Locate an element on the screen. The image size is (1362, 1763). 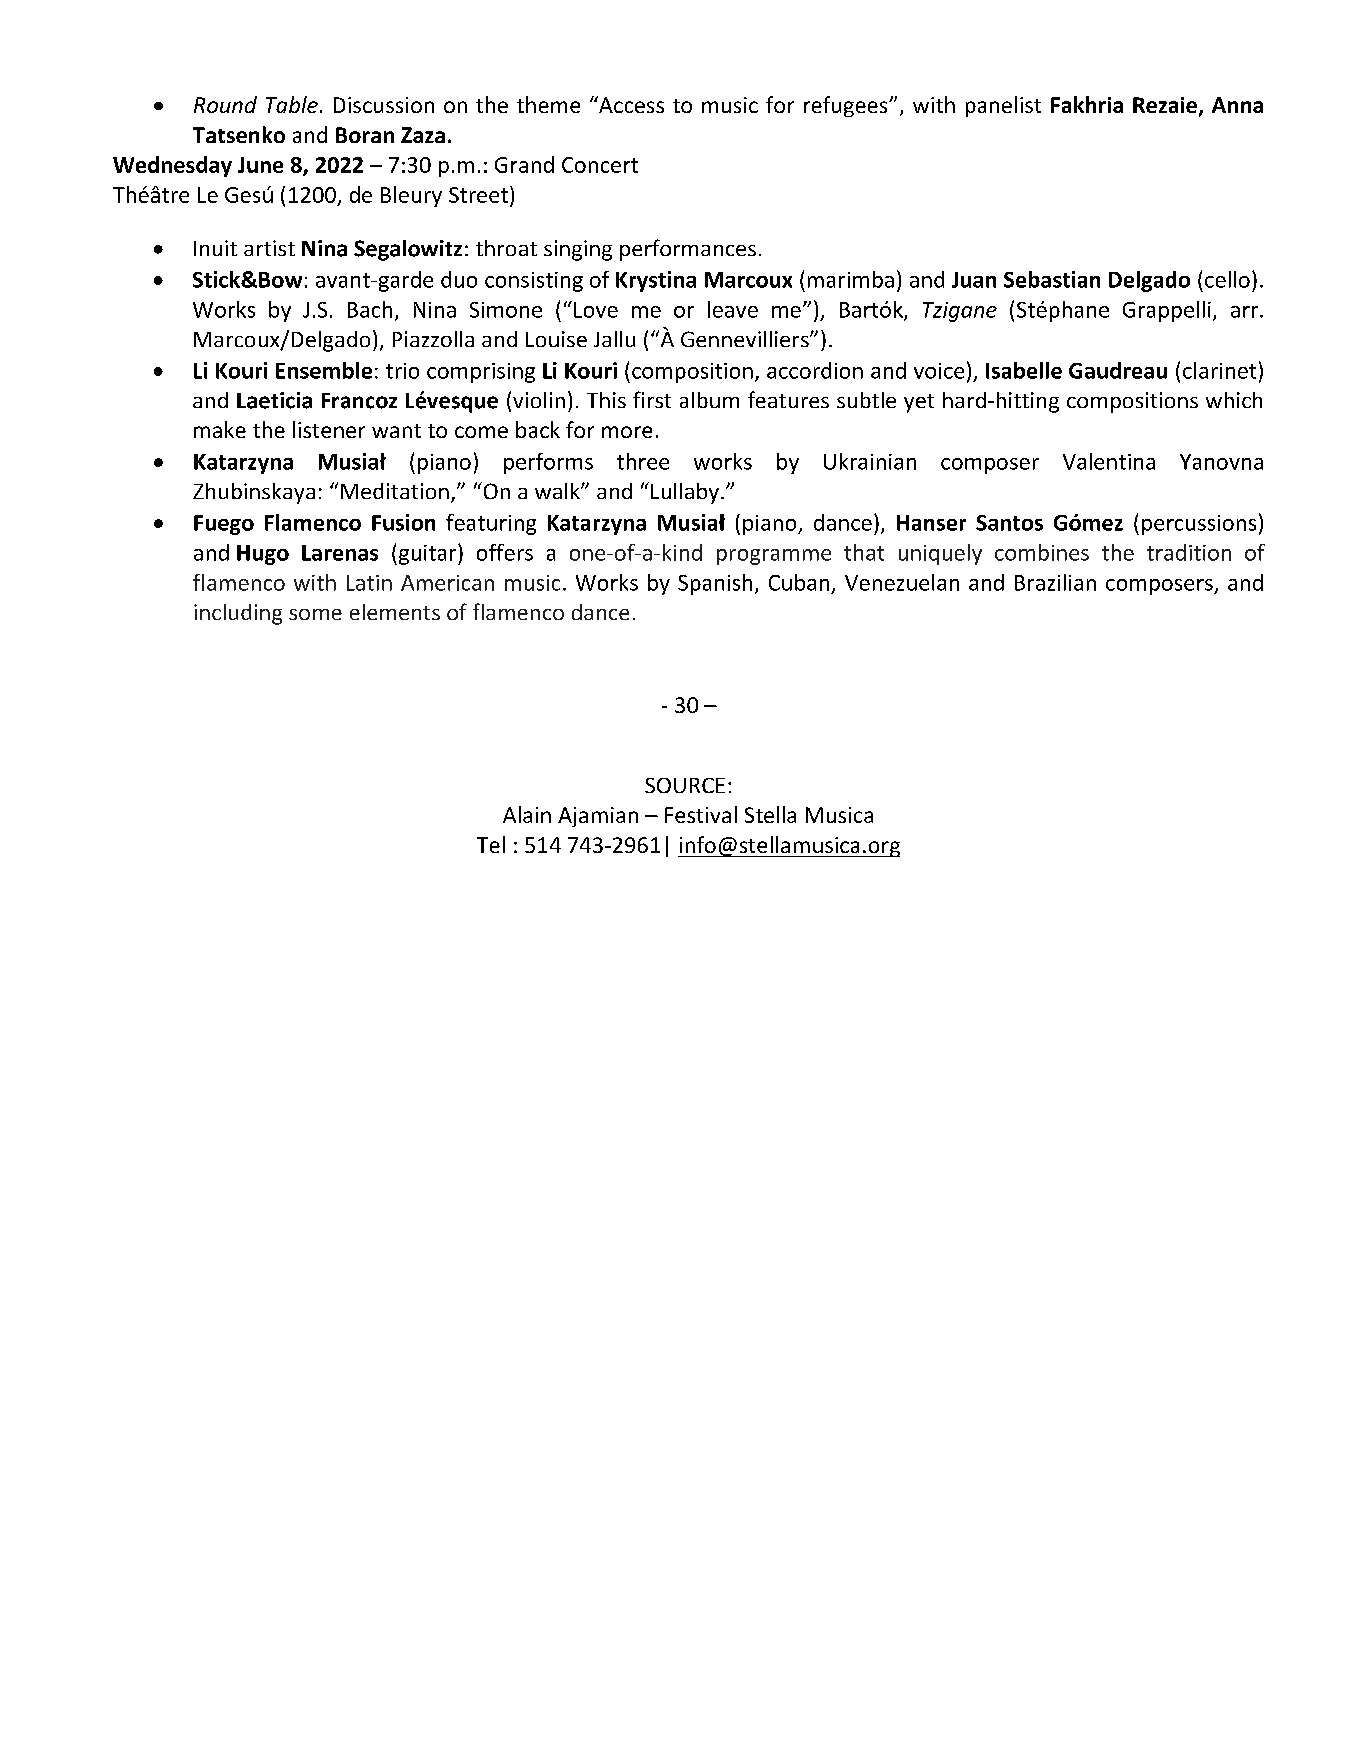
Access is located at coordinates (630, 104).
